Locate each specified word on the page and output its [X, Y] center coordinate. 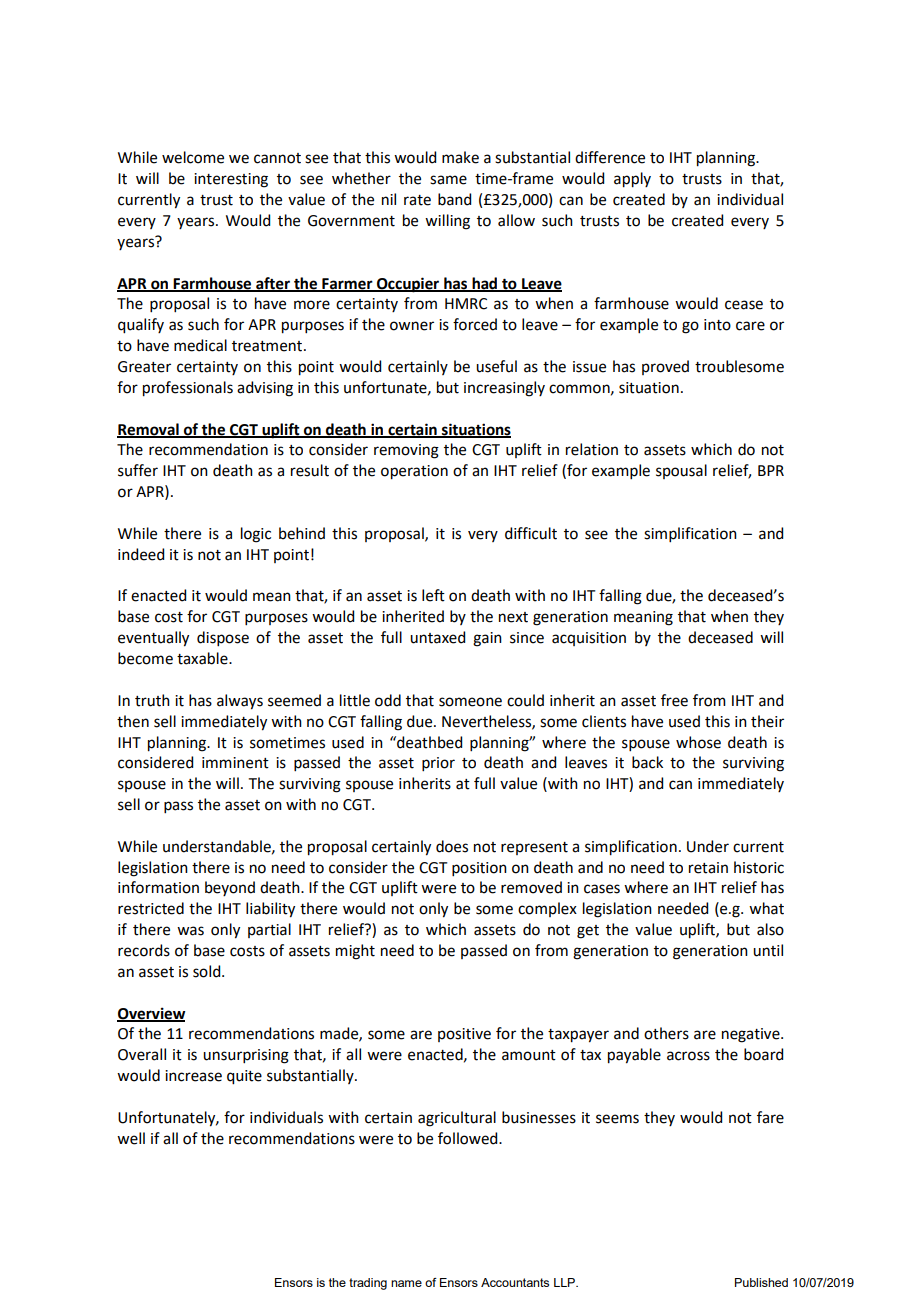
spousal [681, 471]
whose [698, 742]
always [240, 702]
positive [464, 1035]
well [131, 1138]
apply [632, 180]
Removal [149, 430]
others [666, 1033]
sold [208, 971]
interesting [231, 180]
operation [414, 472]
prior [438, 764]
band [454, 199]
